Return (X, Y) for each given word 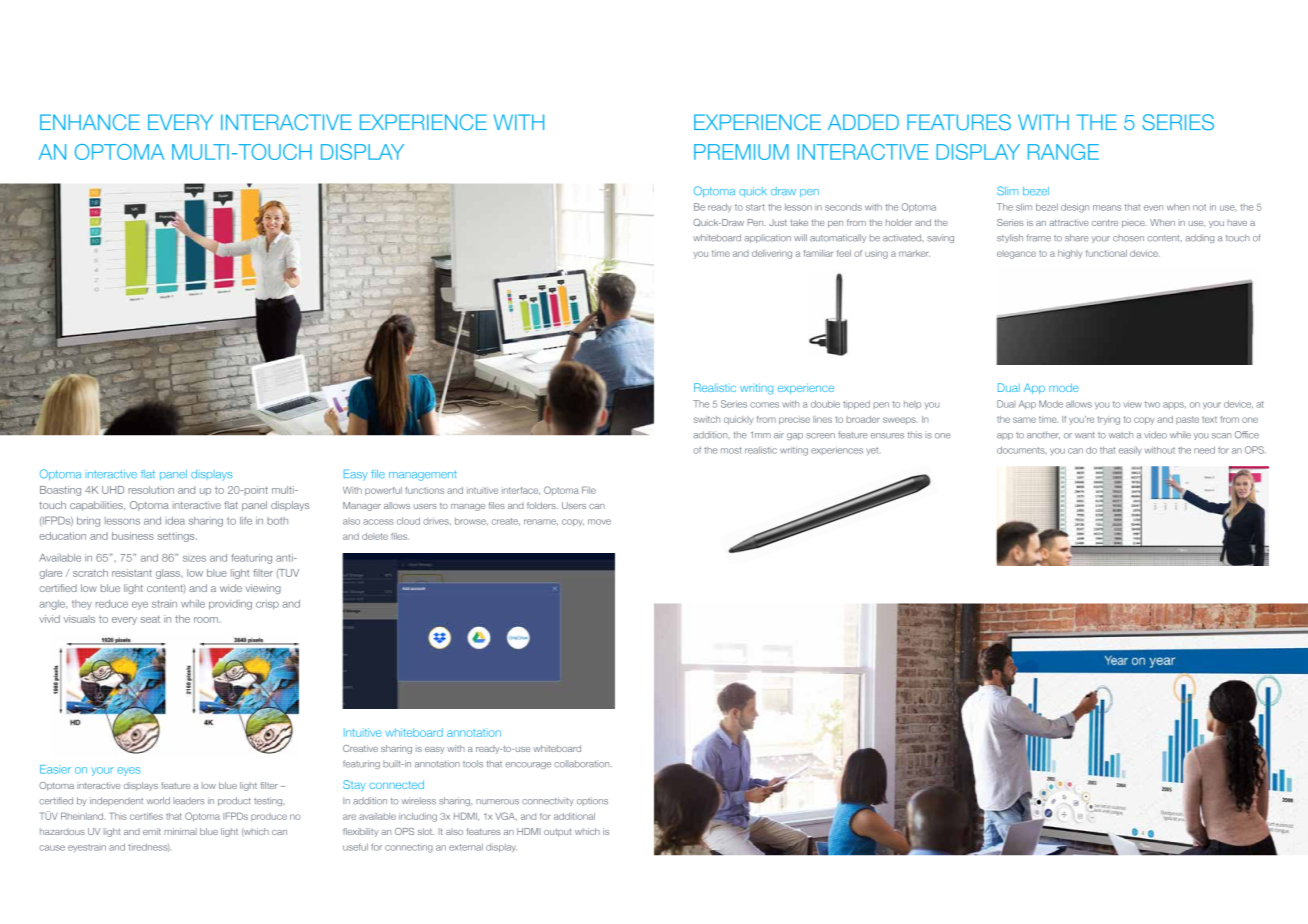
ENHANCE (90, 122)
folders (542, 505)
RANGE (1063, 152)
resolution (151, 490)
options (592, 801)
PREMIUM (741, 152)
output (557, 832)
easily (1130, 450)
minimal (180, 831)
